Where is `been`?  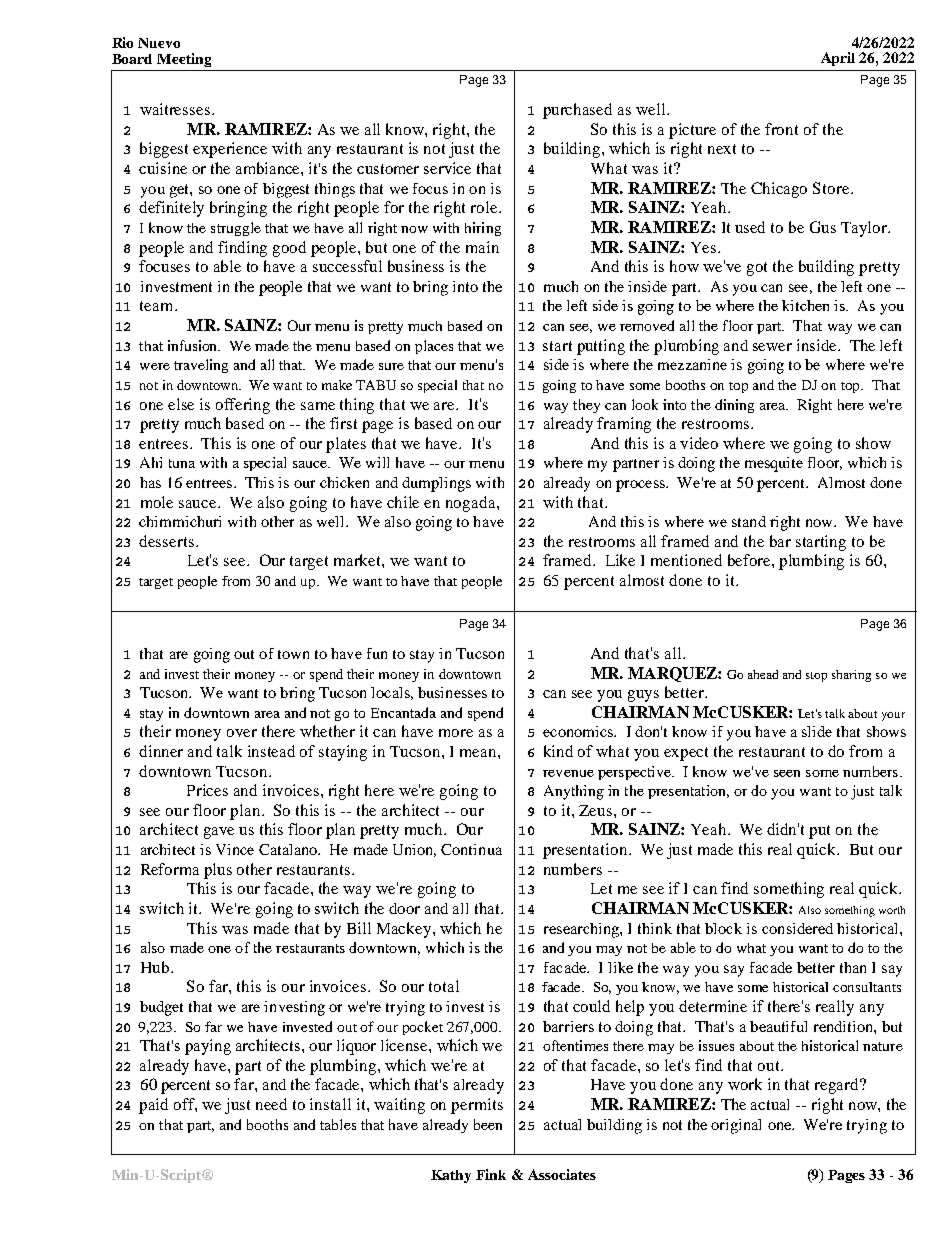
been is located at coordinates (488, 1124).
